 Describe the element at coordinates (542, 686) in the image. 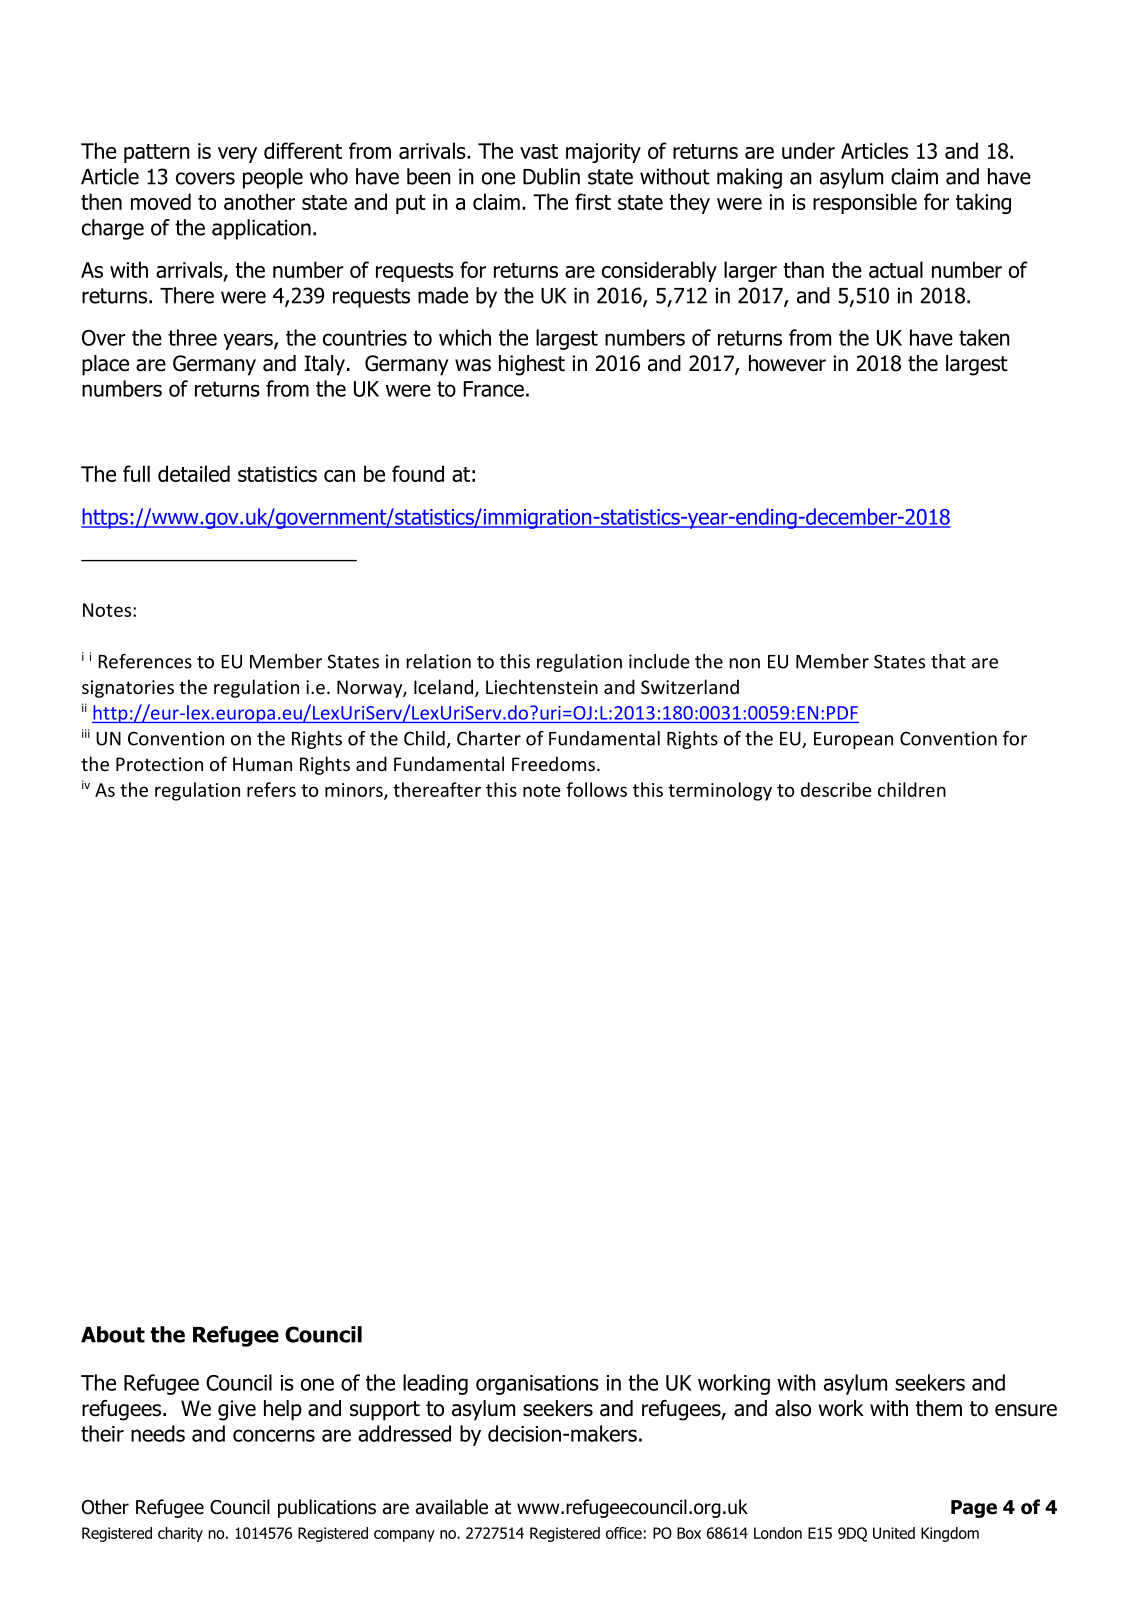

I see `Liechtenstein` at that location.
